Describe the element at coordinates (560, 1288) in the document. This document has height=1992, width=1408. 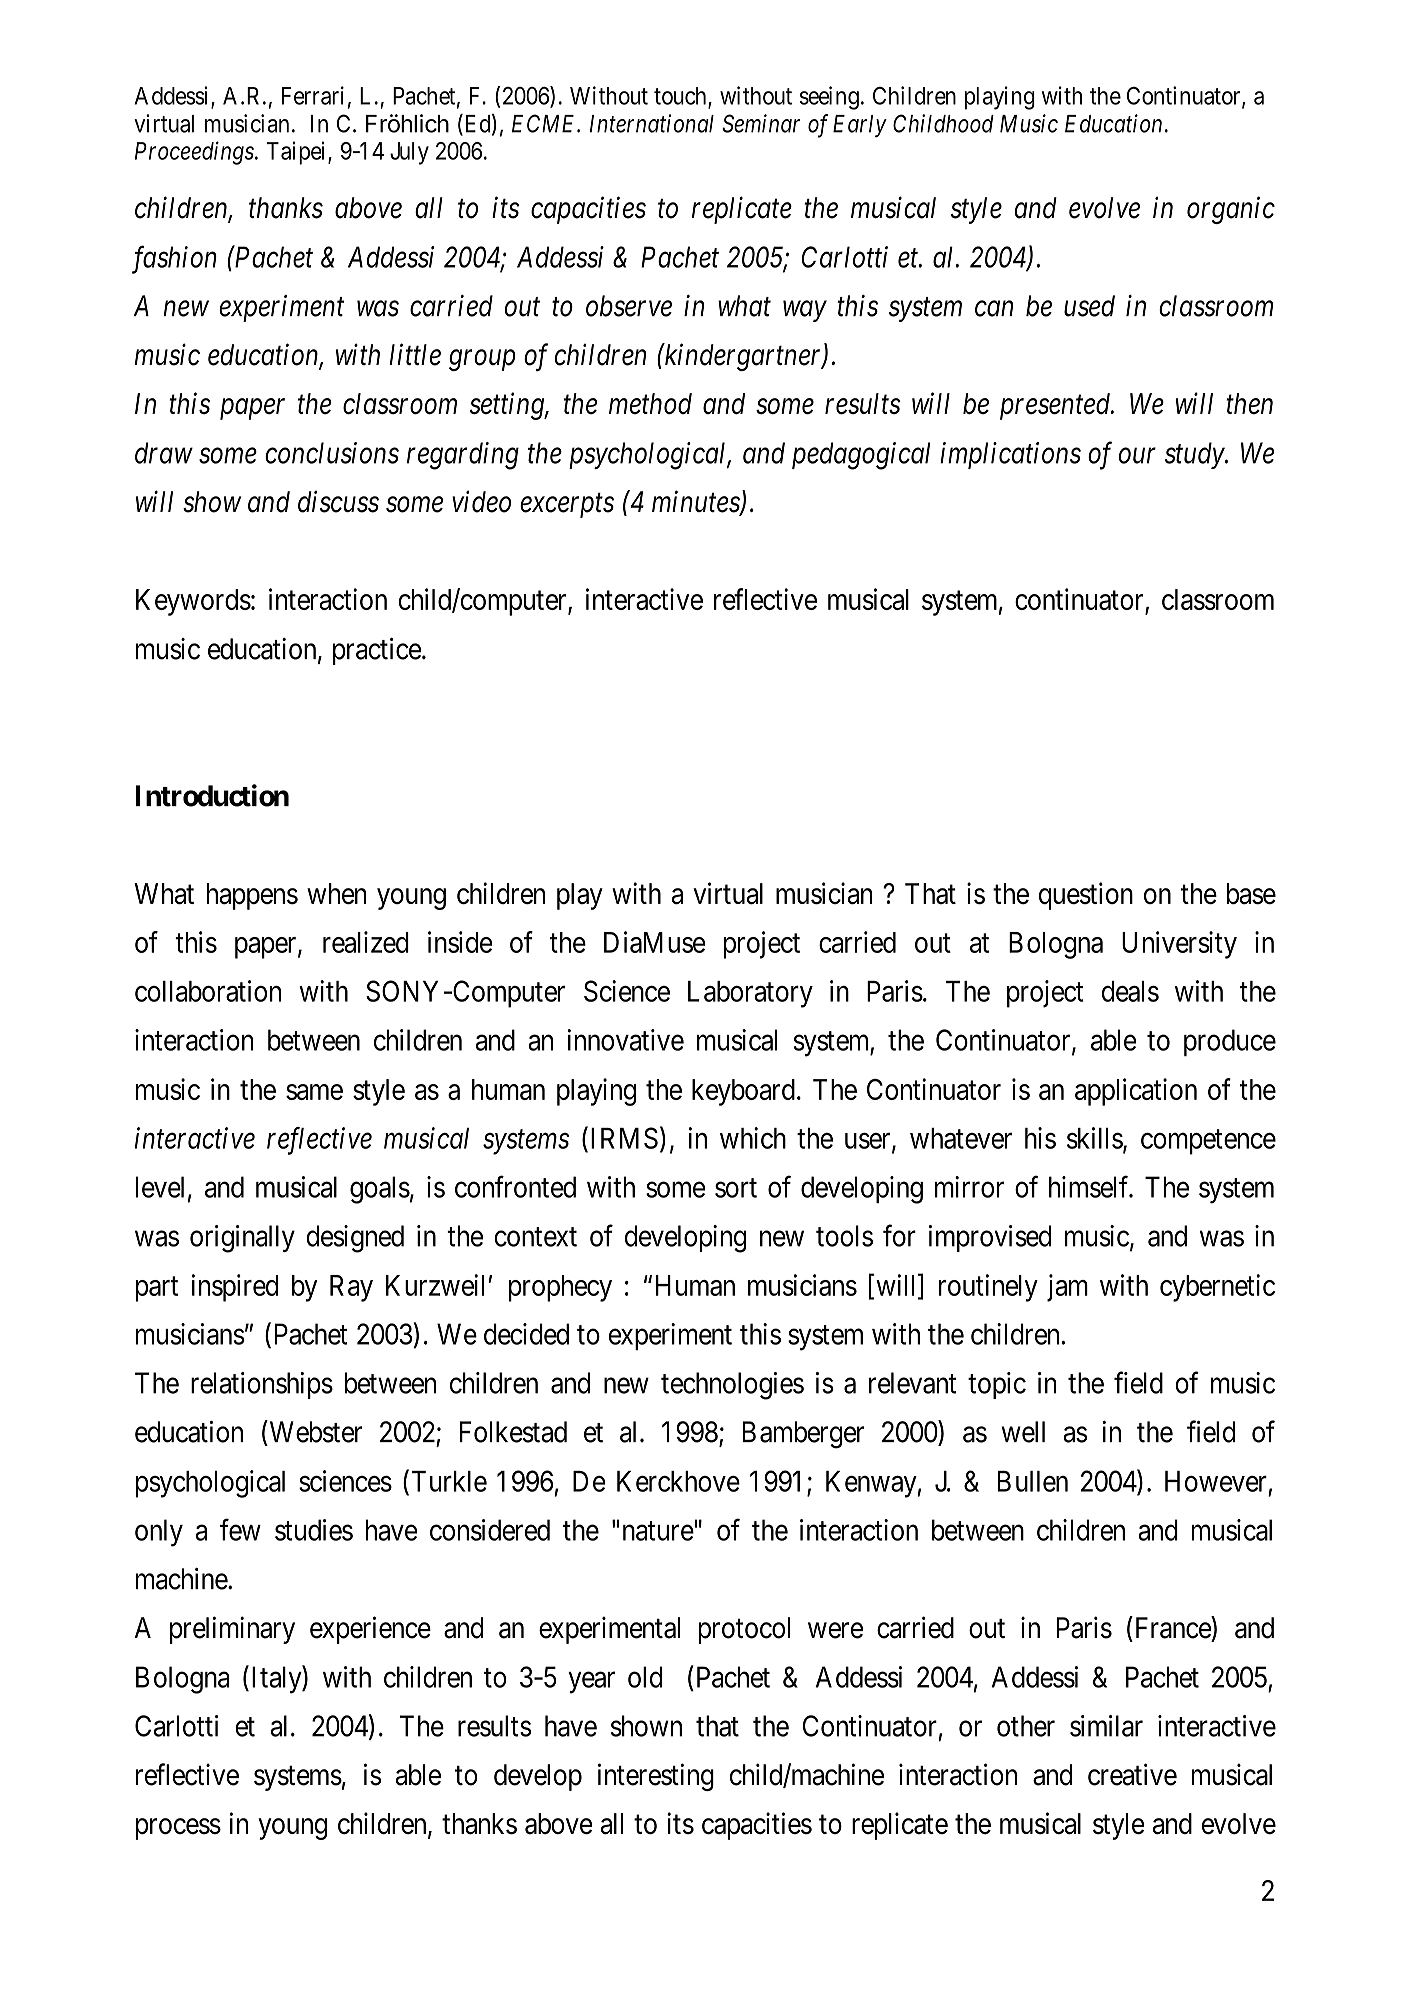
I see `prophecy` at that location.
